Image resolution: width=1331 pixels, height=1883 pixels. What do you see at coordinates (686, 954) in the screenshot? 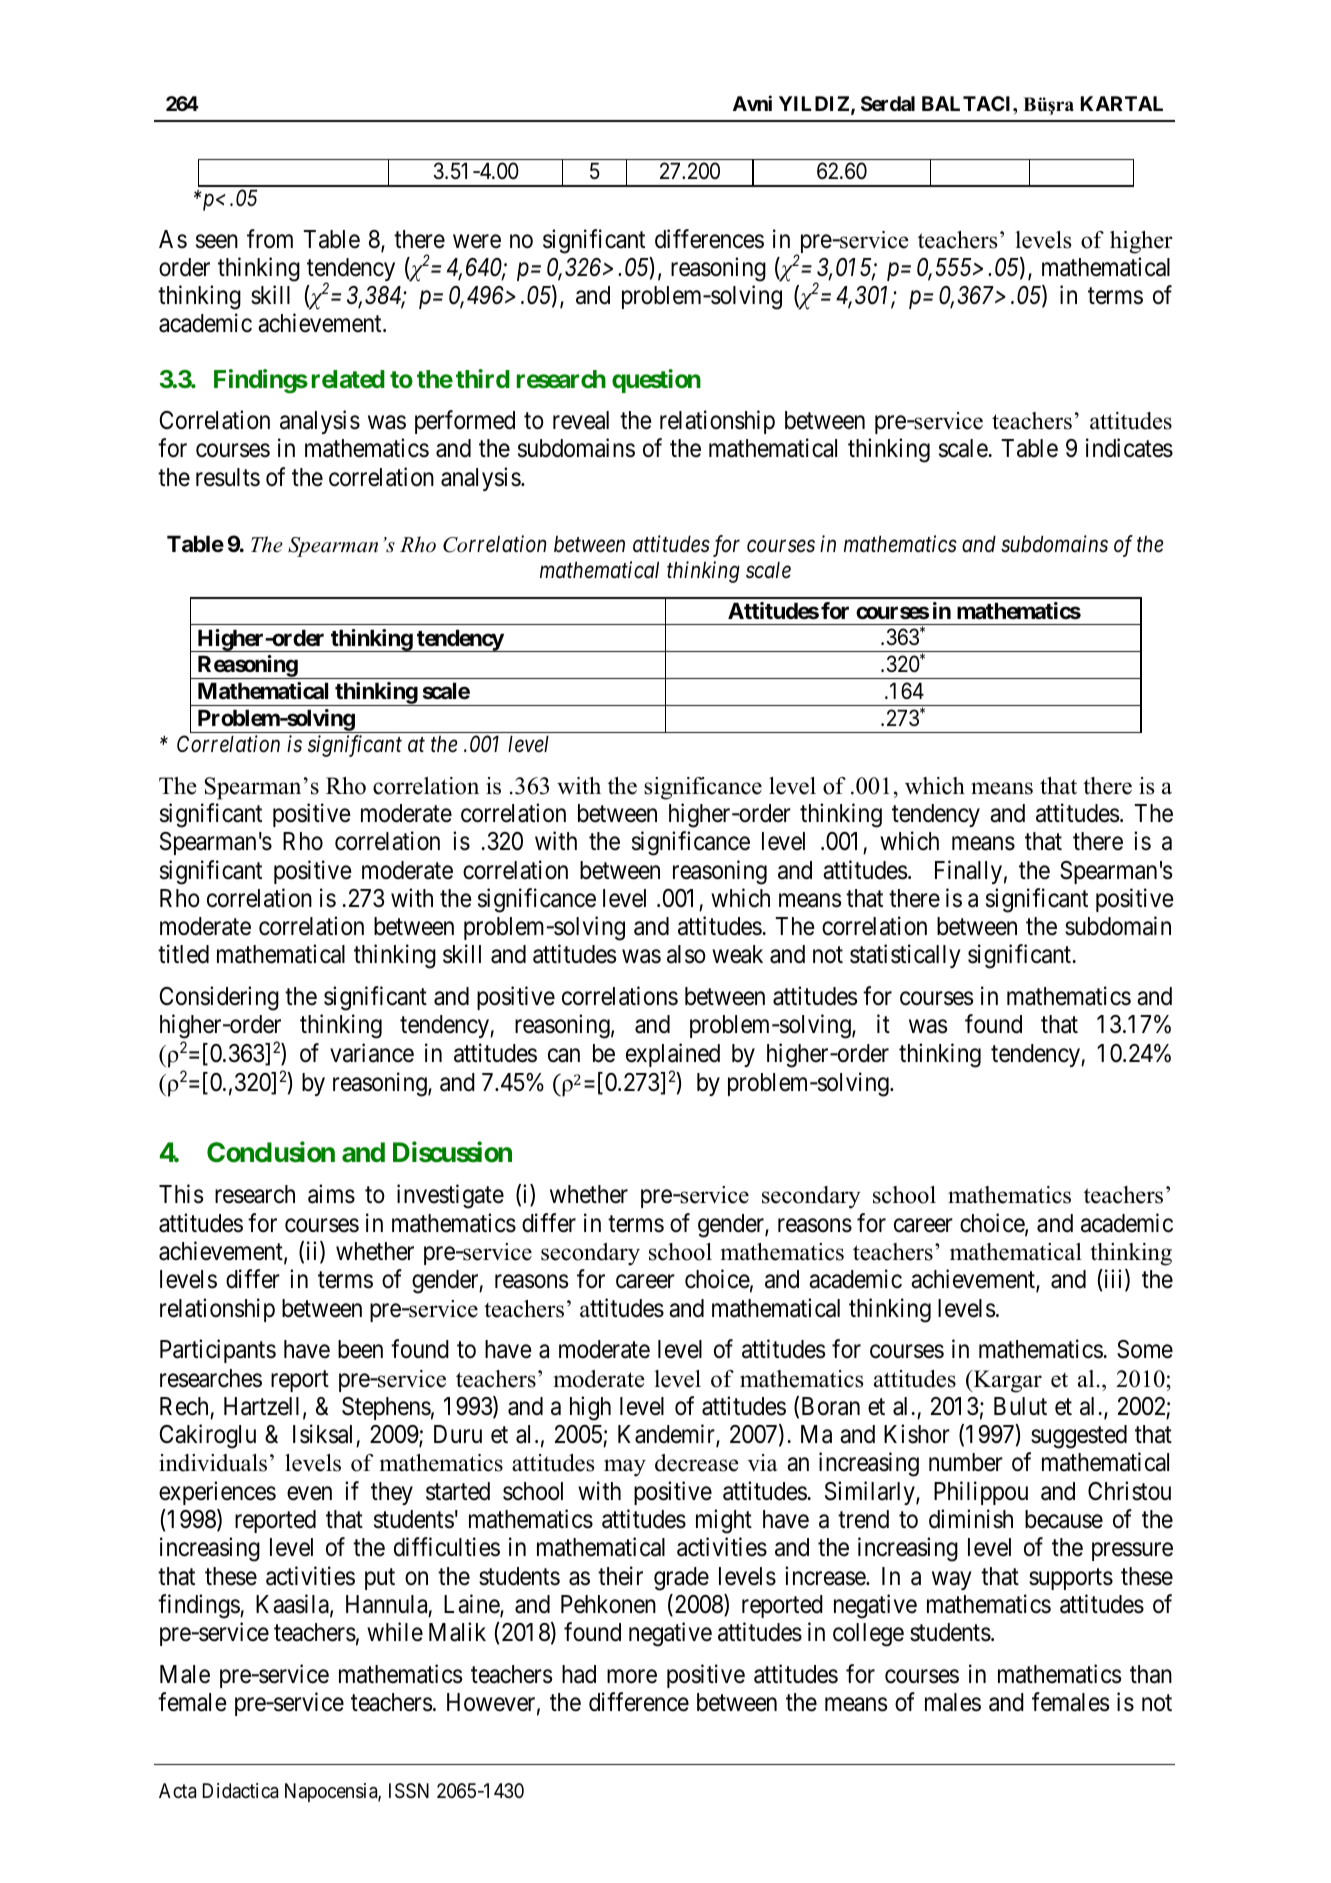
I see `also` at bounding box center [686, 954].
